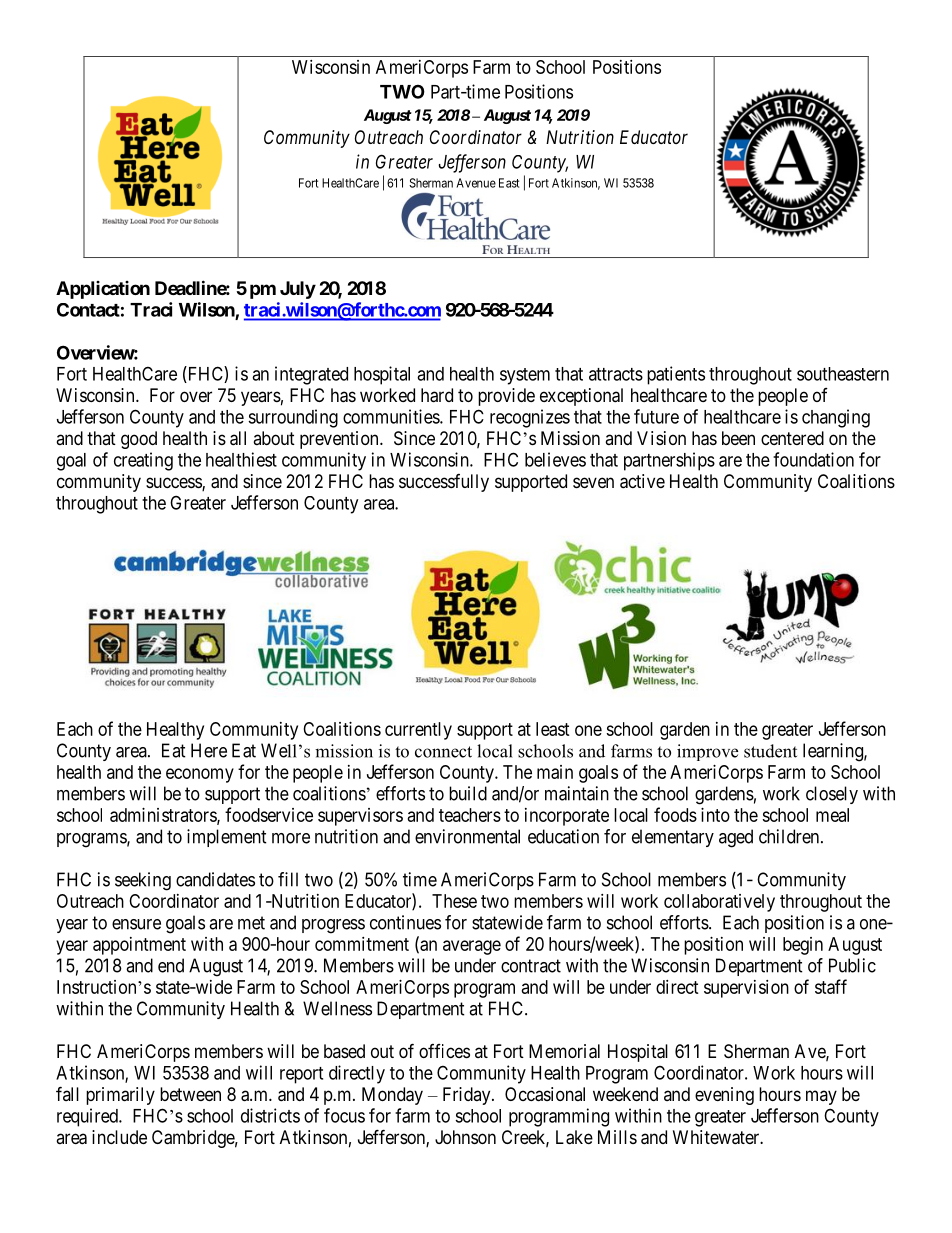  Describe the element at coordinates (209, 750) in the document. I see `Here` at that location.
